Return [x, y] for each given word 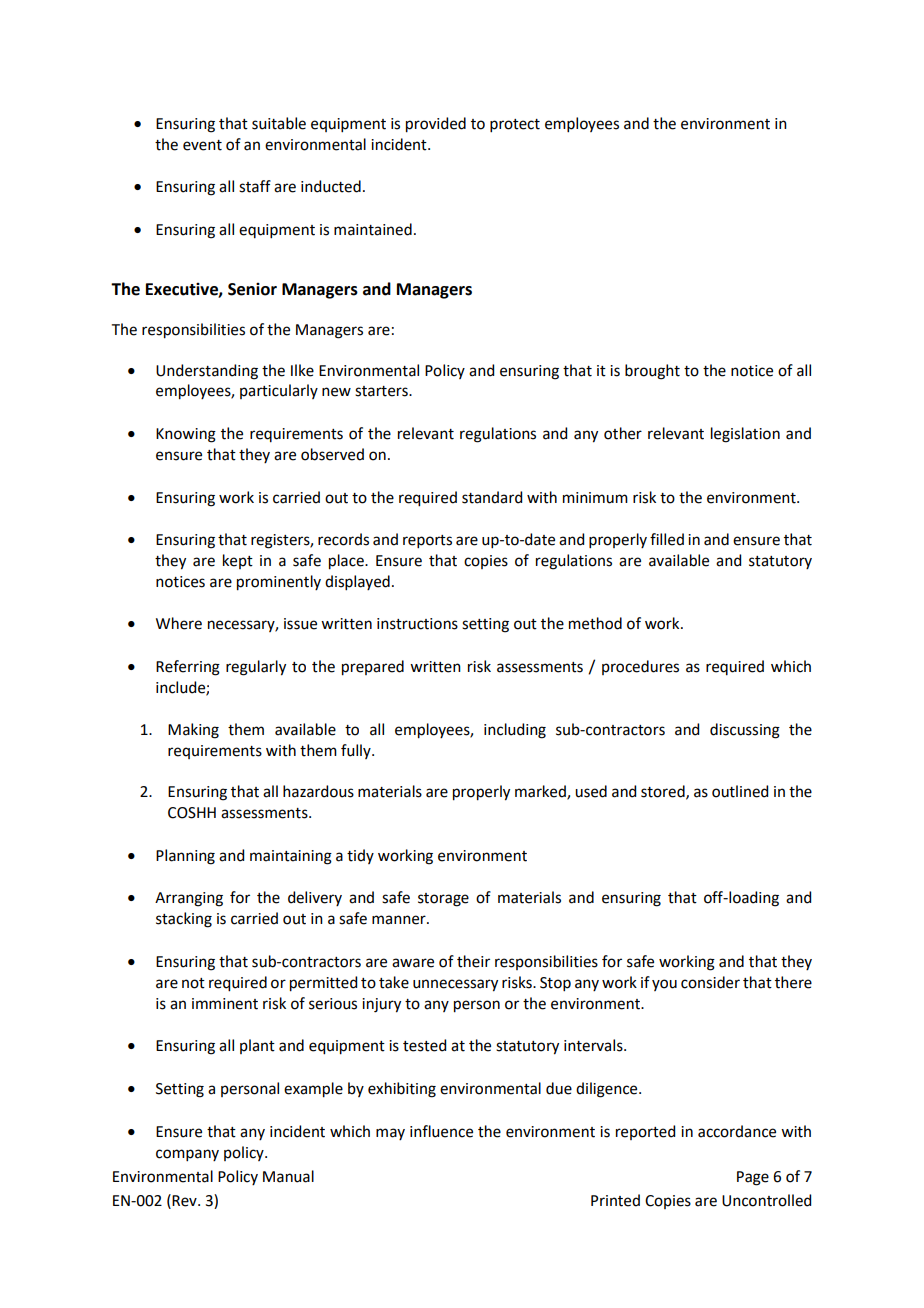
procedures [640, 667]
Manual [288, 1176]
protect [515, 125]
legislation [745, 435]
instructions [417, 624]
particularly [279, 391]
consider [710, 982]
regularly [256, 668]
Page [753, 1178]
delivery [315, 898]
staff [255, 186]
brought [652, 372]
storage [443, 900]
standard [492, 497]
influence [441, 1131]
